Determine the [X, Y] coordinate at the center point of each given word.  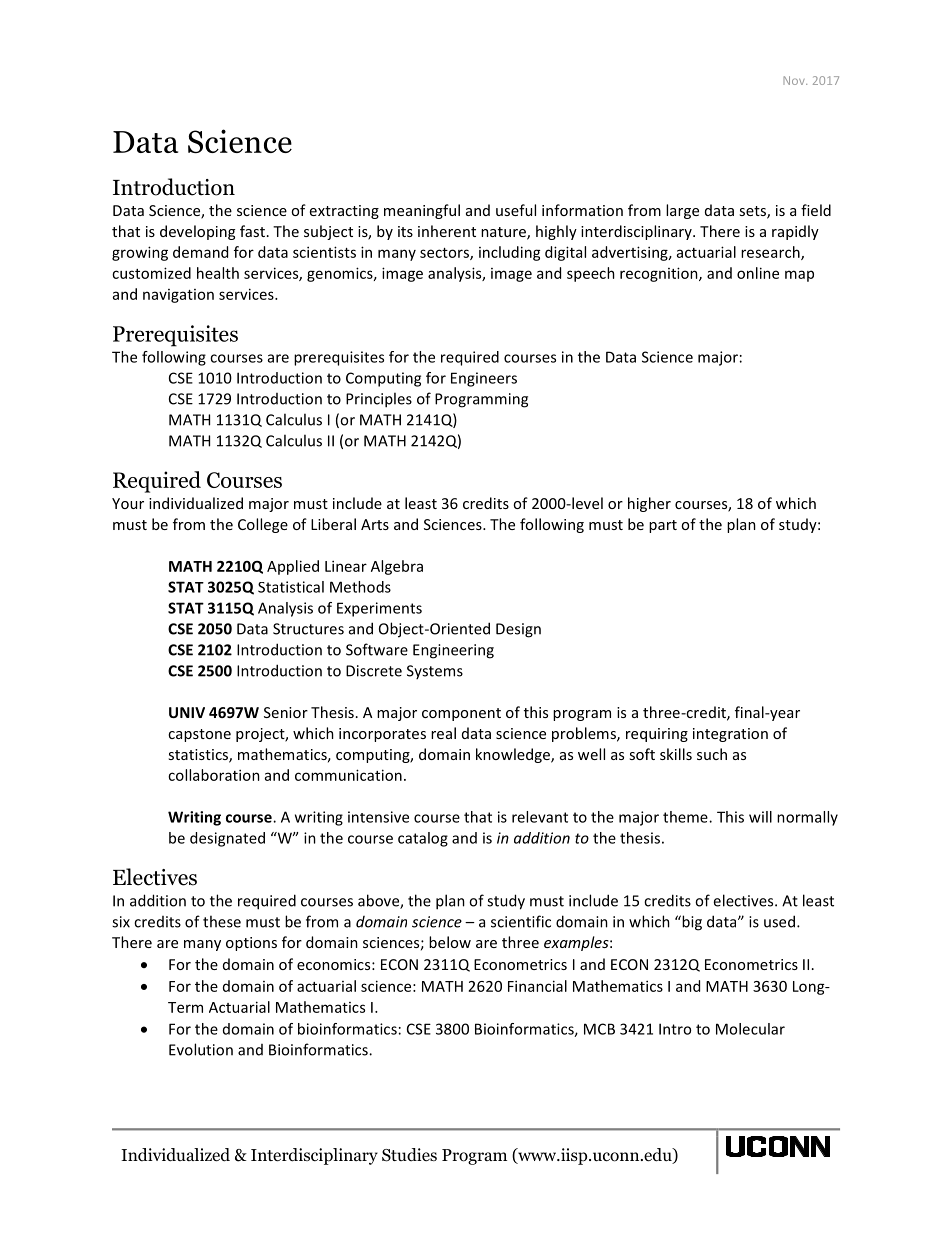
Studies [409, 1155]
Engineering [453, 651]
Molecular [750, 1029]
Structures [308, 629]
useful [516, 210]
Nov [795, 80]
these [222, 921]
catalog [423, 839]
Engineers [484, 379]
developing [197, 232]
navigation [178, 296]
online [758, 273]
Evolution [201, 1049]
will [760, 817]
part [663, 526]
